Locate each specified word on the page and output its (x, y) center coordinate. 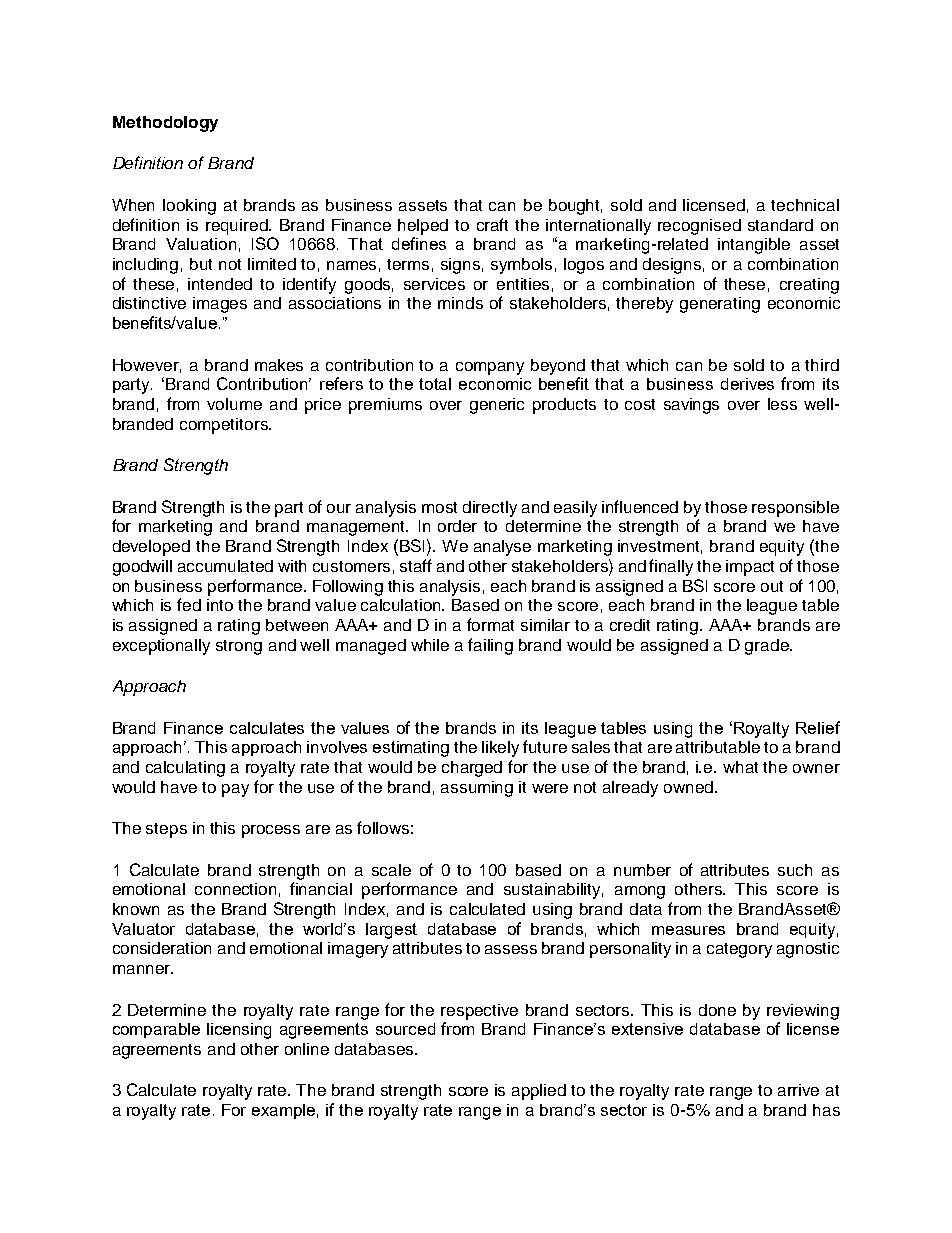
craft (492, 224)
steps (166, 830)
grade (768, 647)
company (490, 368)
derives (747, 384)
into (220, 605)
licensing (239, 1031)
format (490, 624)
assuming (477, 789)
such (795, 870)
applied (539, 1092)
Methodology (165, 124)
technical (805, 205)
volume (234, 404)
